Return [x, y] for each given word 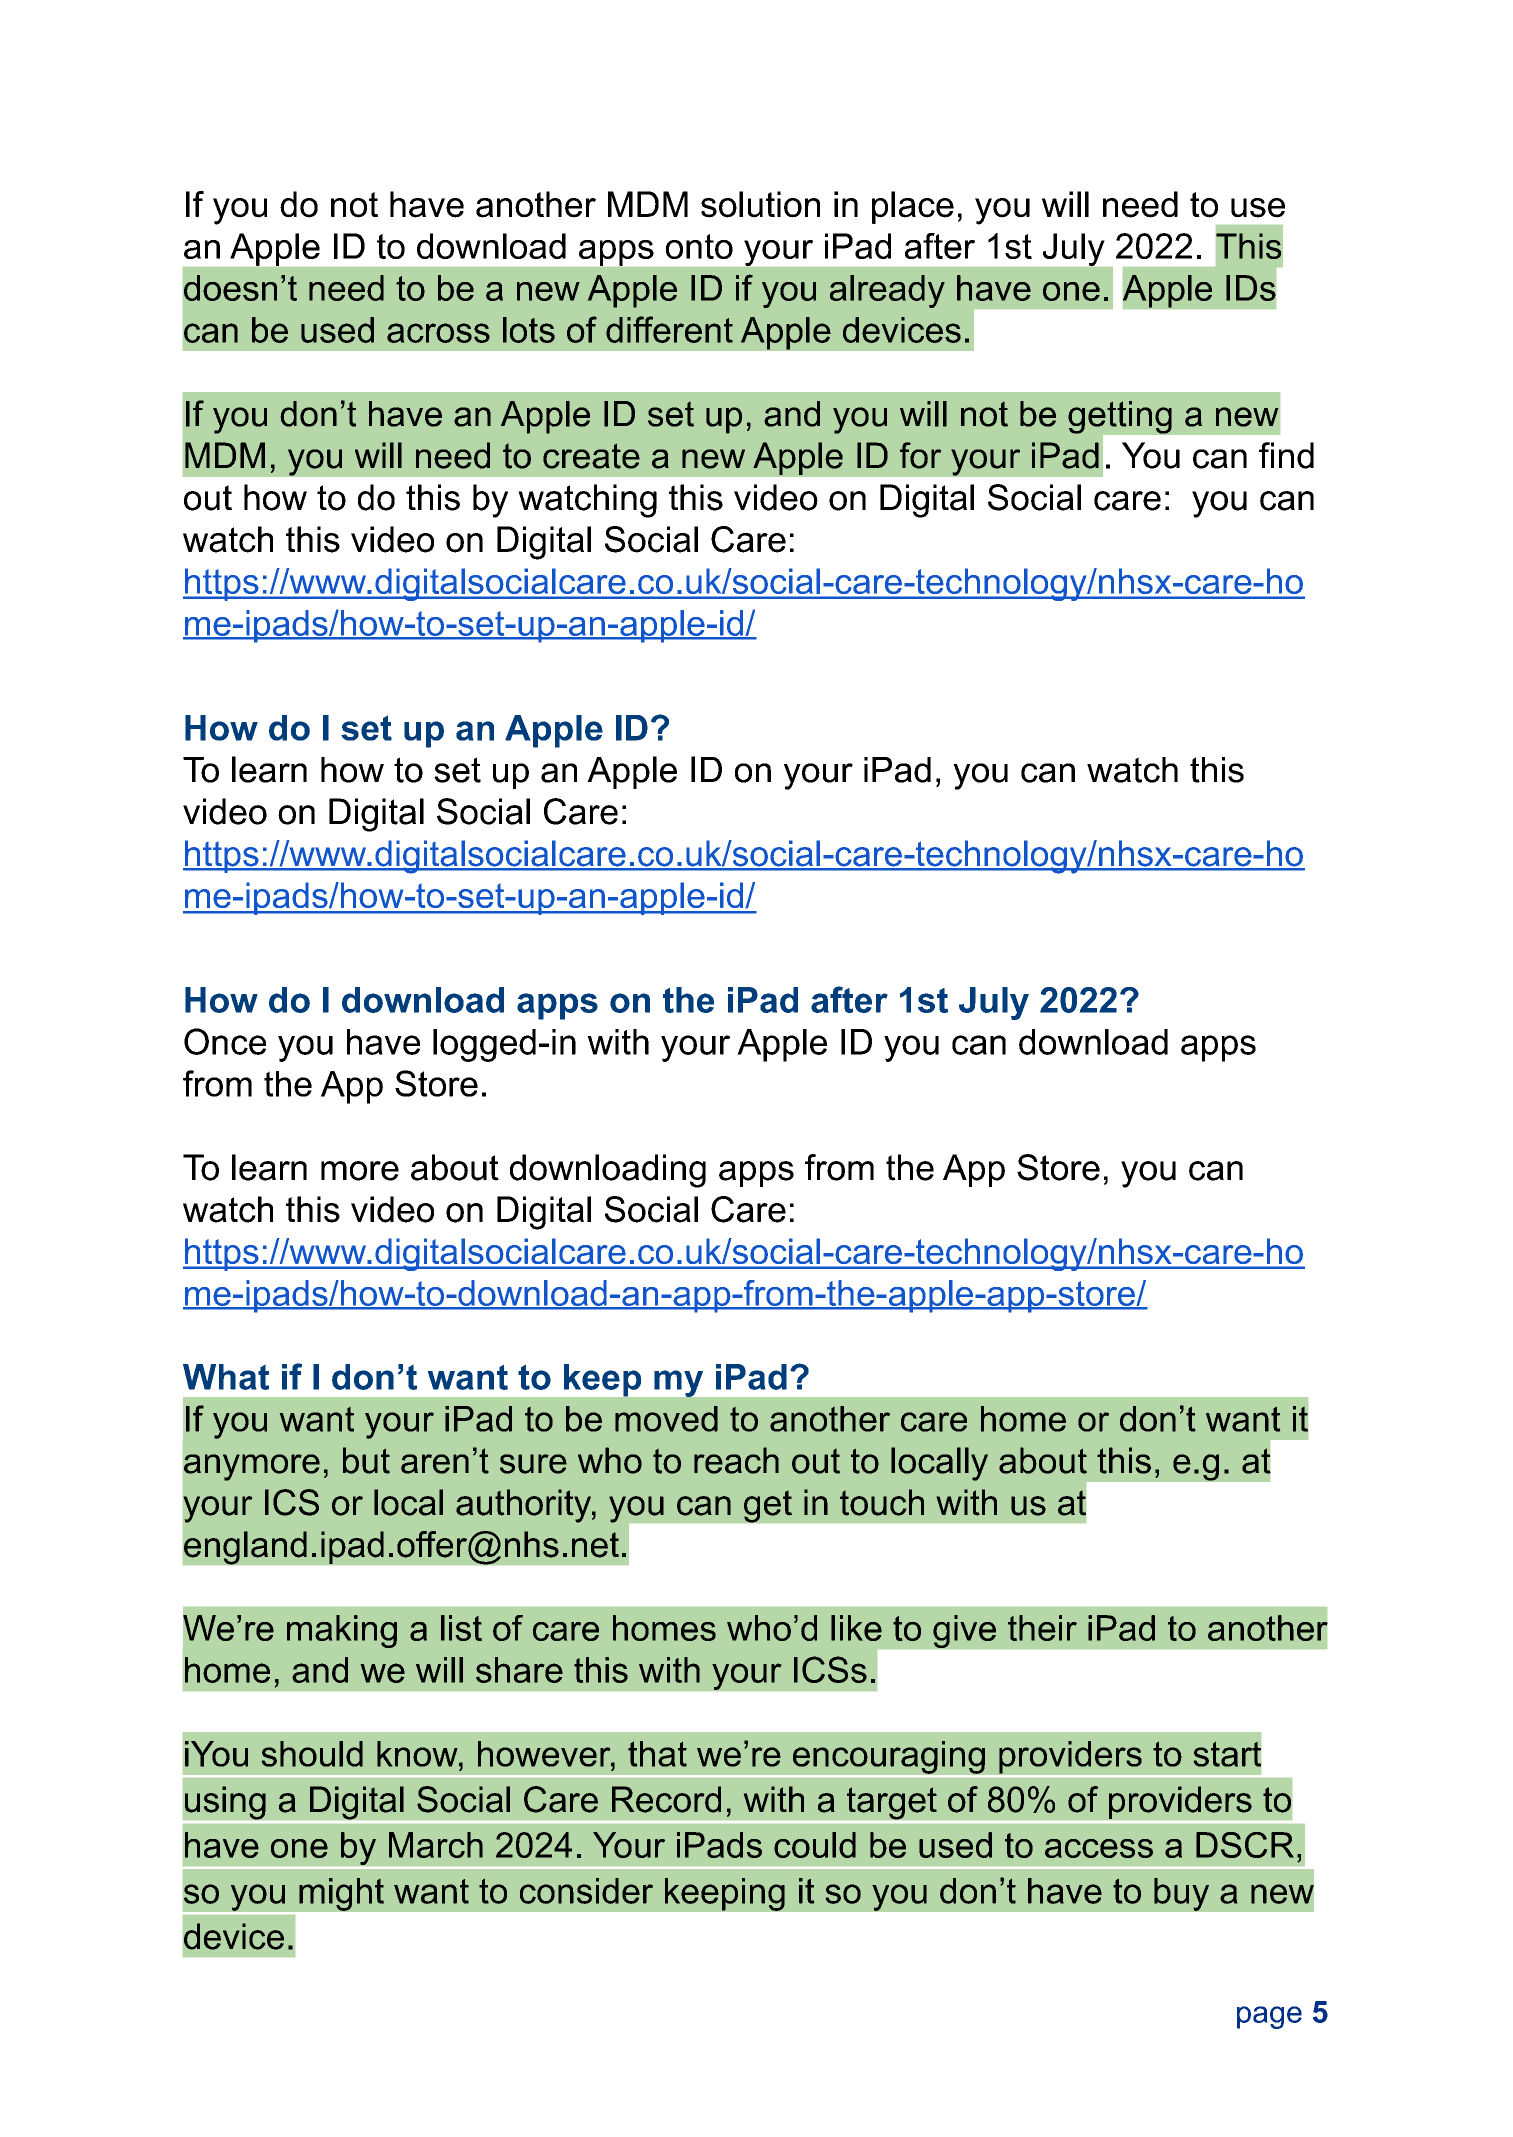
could [815, 1845]
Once [225, 1041]
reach [736, 1460]
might [341, 1894]
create [591, 456]
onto [699, 246]
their [1042, 1628]
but [366, 1460]
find [1286, 455]
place [913, 207]
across [438, 333]
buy [1181, 1894]
